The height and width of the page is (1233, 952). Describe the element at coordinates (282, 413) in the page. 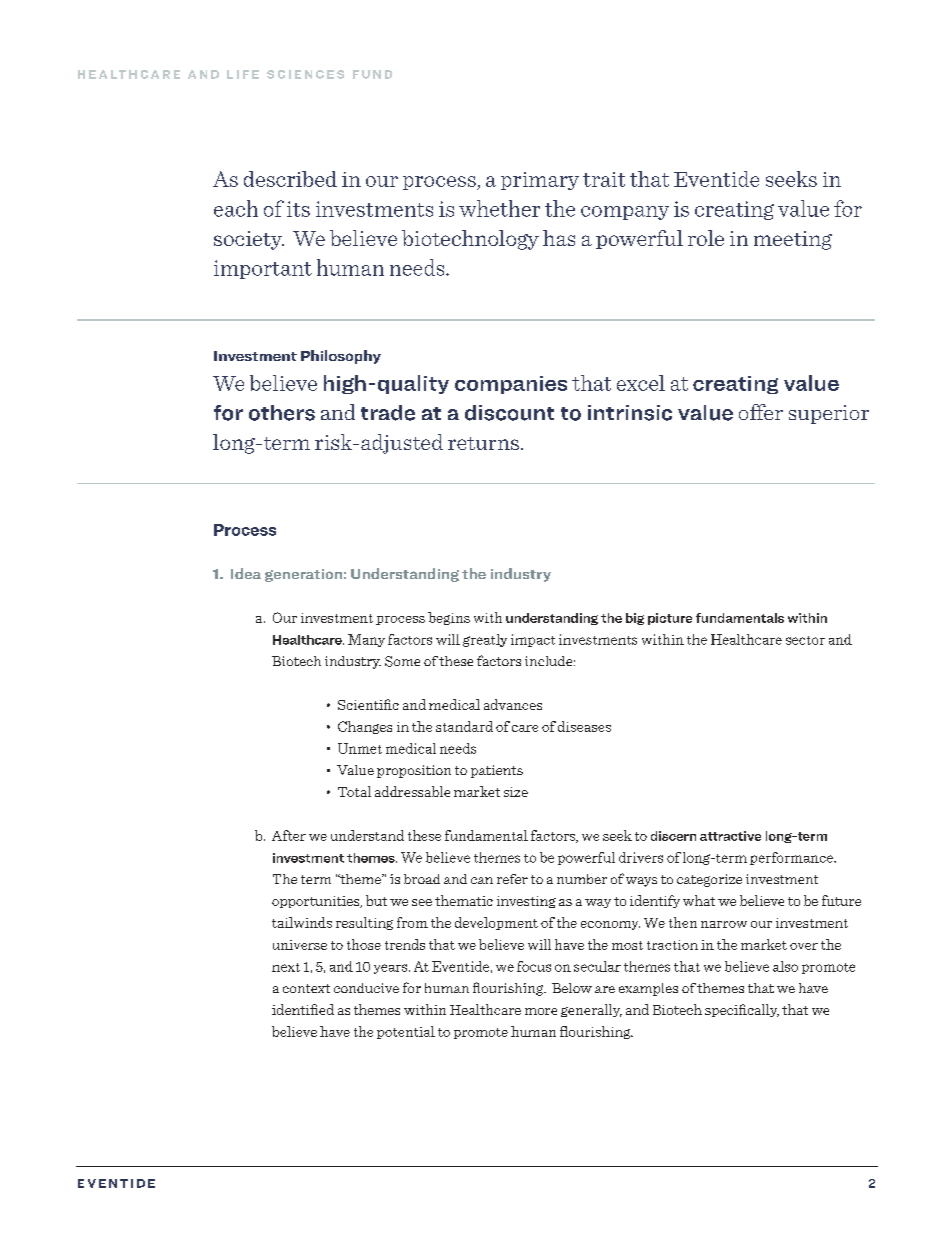

I see `others` at that location.
